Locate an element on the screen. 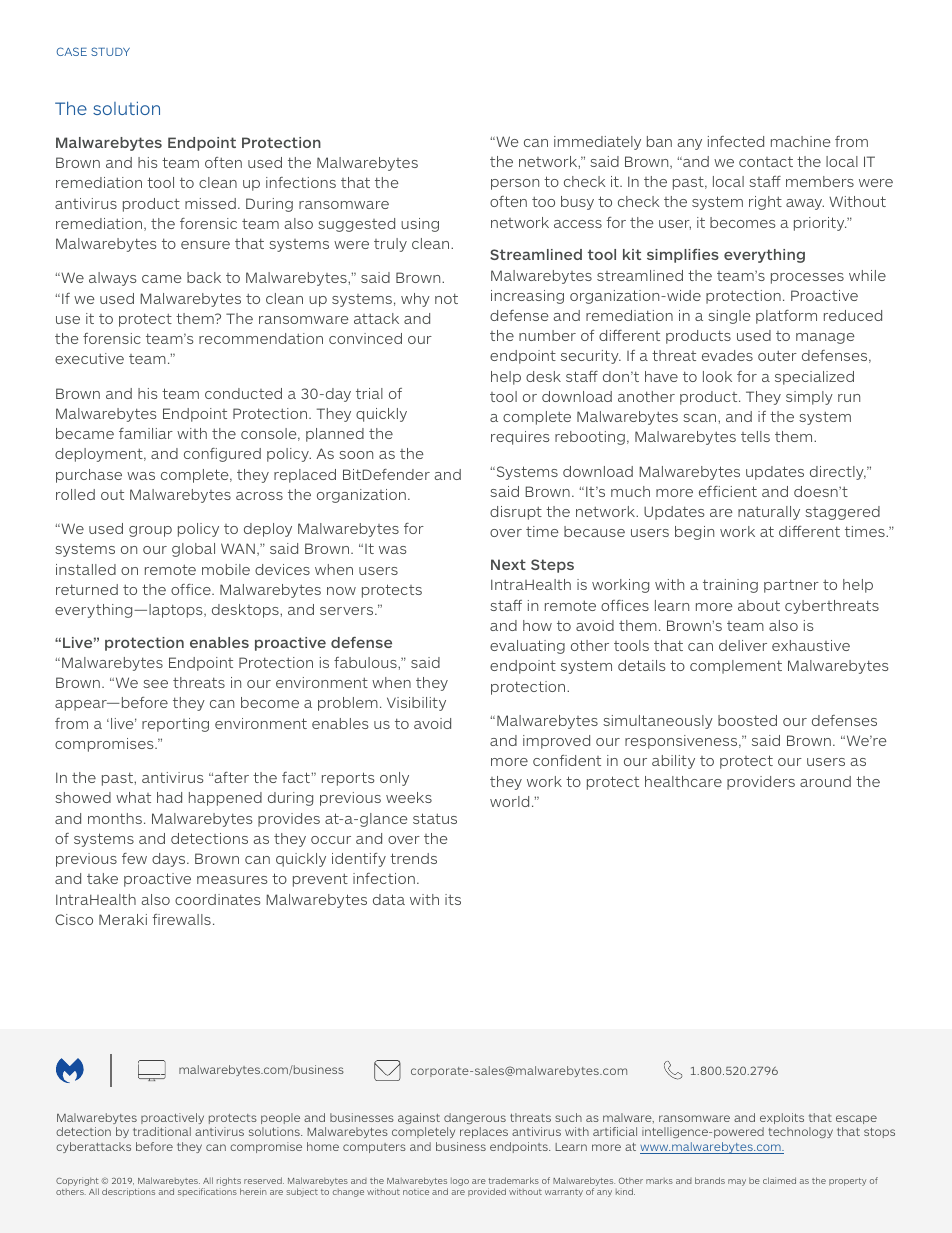  see is located at coordinates (155, 684).
